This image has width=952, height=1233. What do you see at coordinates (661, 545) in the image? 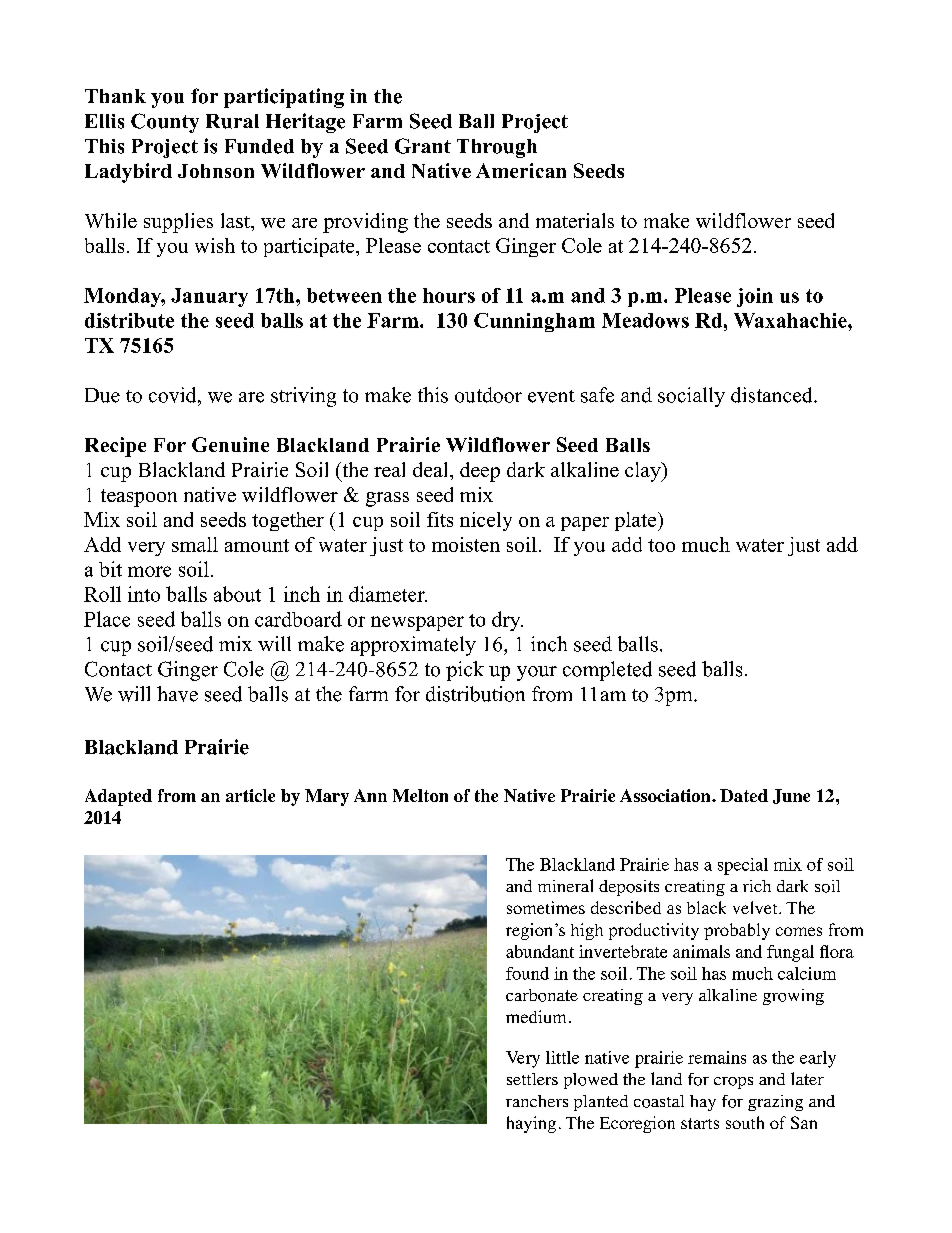
I see `too` at bounding box center [661, 545].
